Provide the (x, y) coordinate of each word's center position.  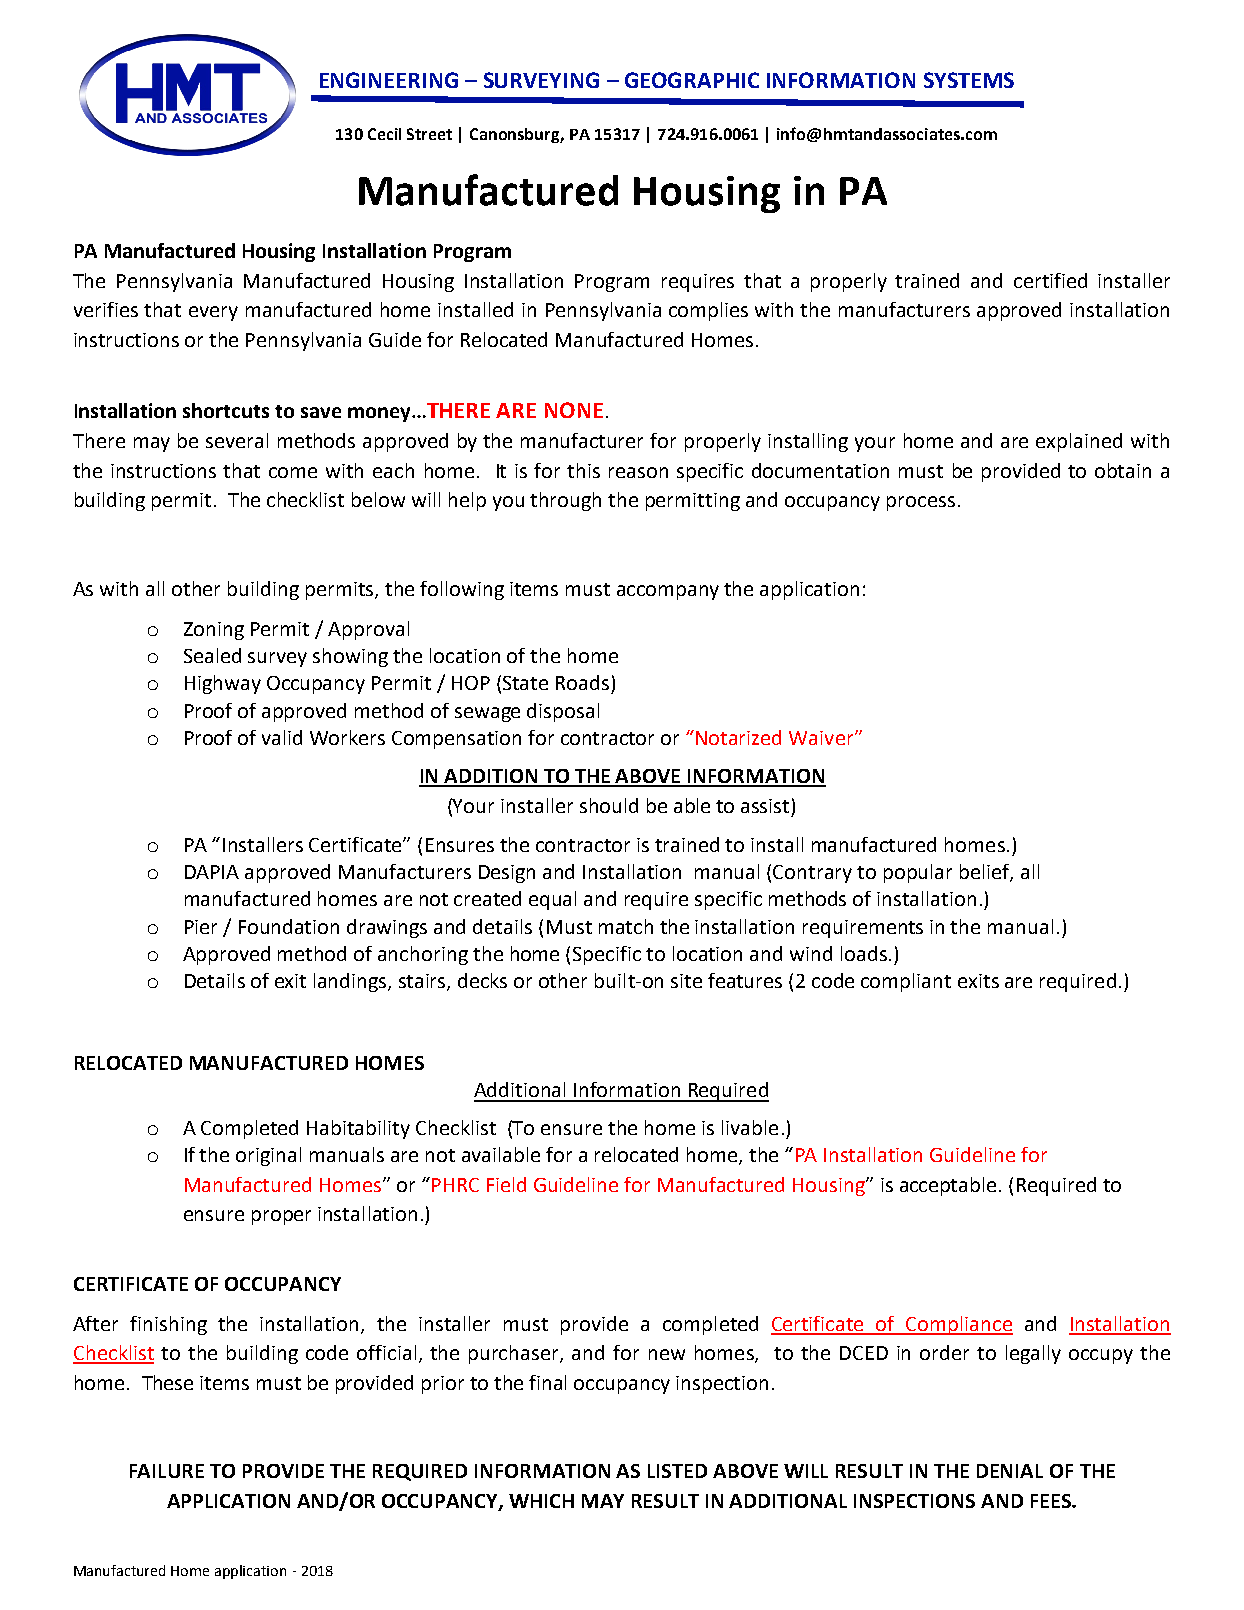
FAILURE (167, 1471)
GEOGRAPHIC (692, 80)
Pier (201, 927)
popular (918, 873)
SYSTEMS (969, 80)
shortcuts (226, 410)
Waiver (822, 738)
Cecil (384, 134)
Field (506, 1184)
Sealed (212, 655)
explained (1079, 442)
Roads (582, 682)
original (268, 1156)
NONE (574, 410)
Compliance (959, 1325)
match (626, 926)
